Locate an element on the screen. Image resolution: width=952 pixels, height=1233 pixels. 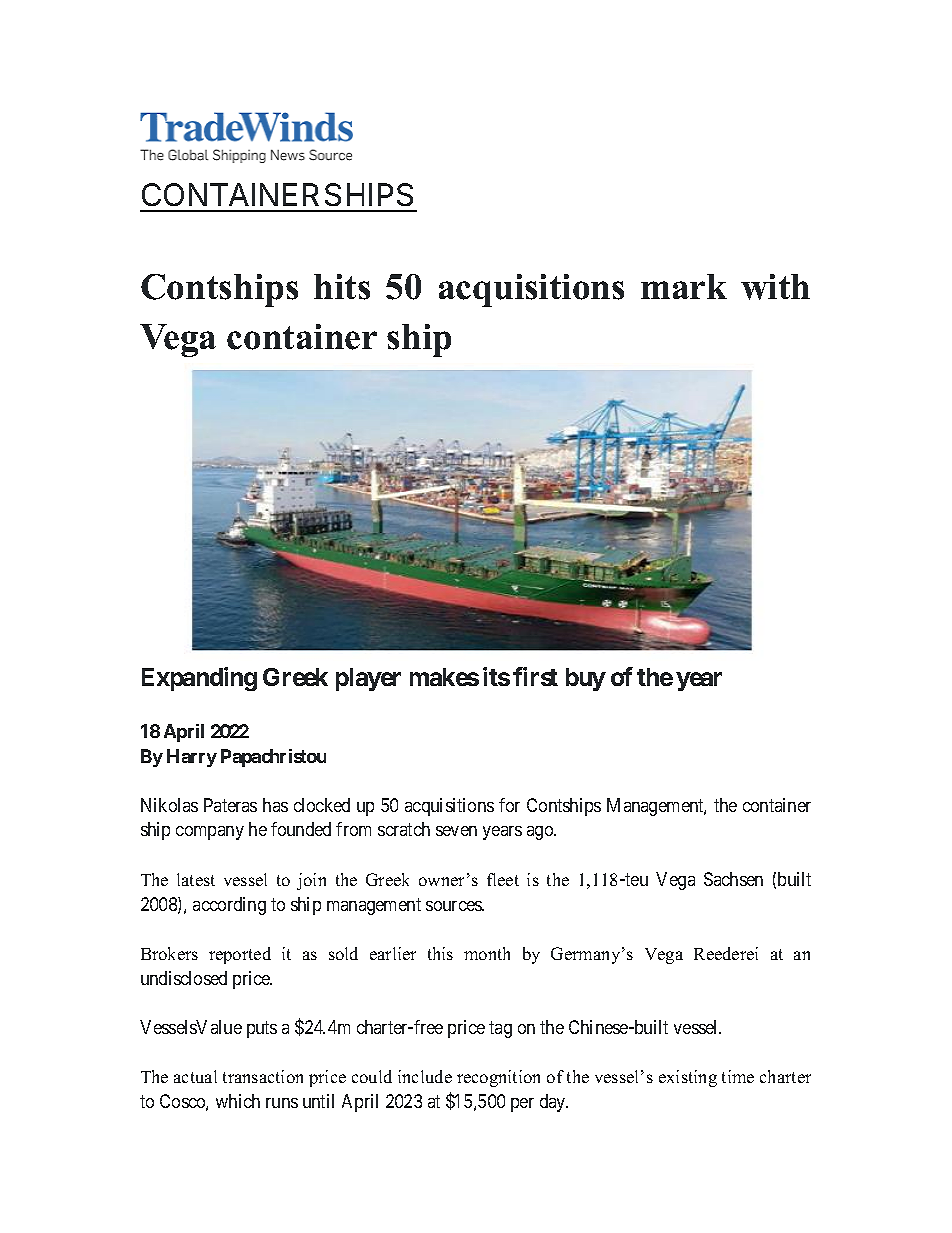
hits is located at coordinates (342, 287).
